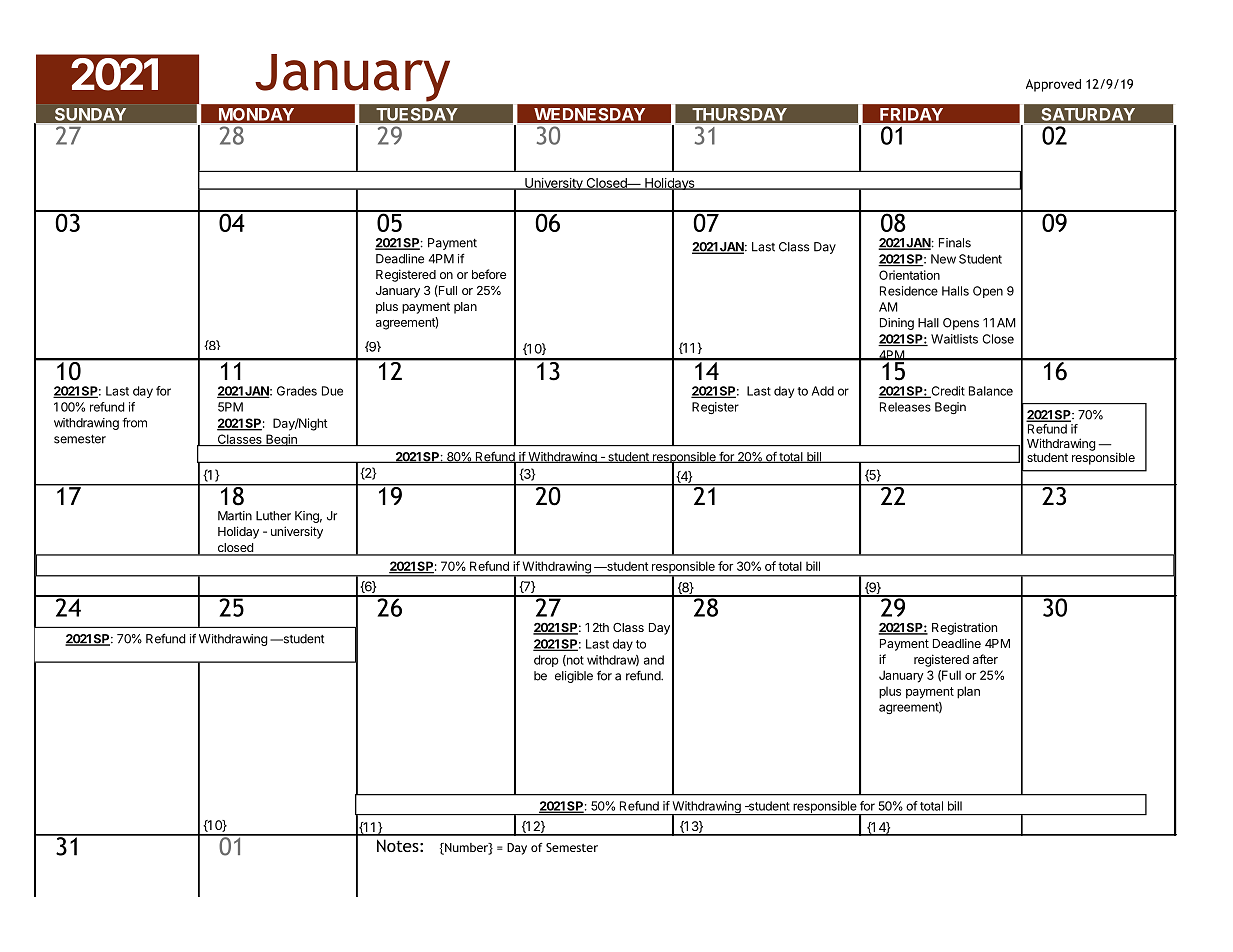 The width and height of the page is (1233, 952). What do you see at coordinates (909, 291) in the page?
I see `Residence` at bounding box center [909, 291].
